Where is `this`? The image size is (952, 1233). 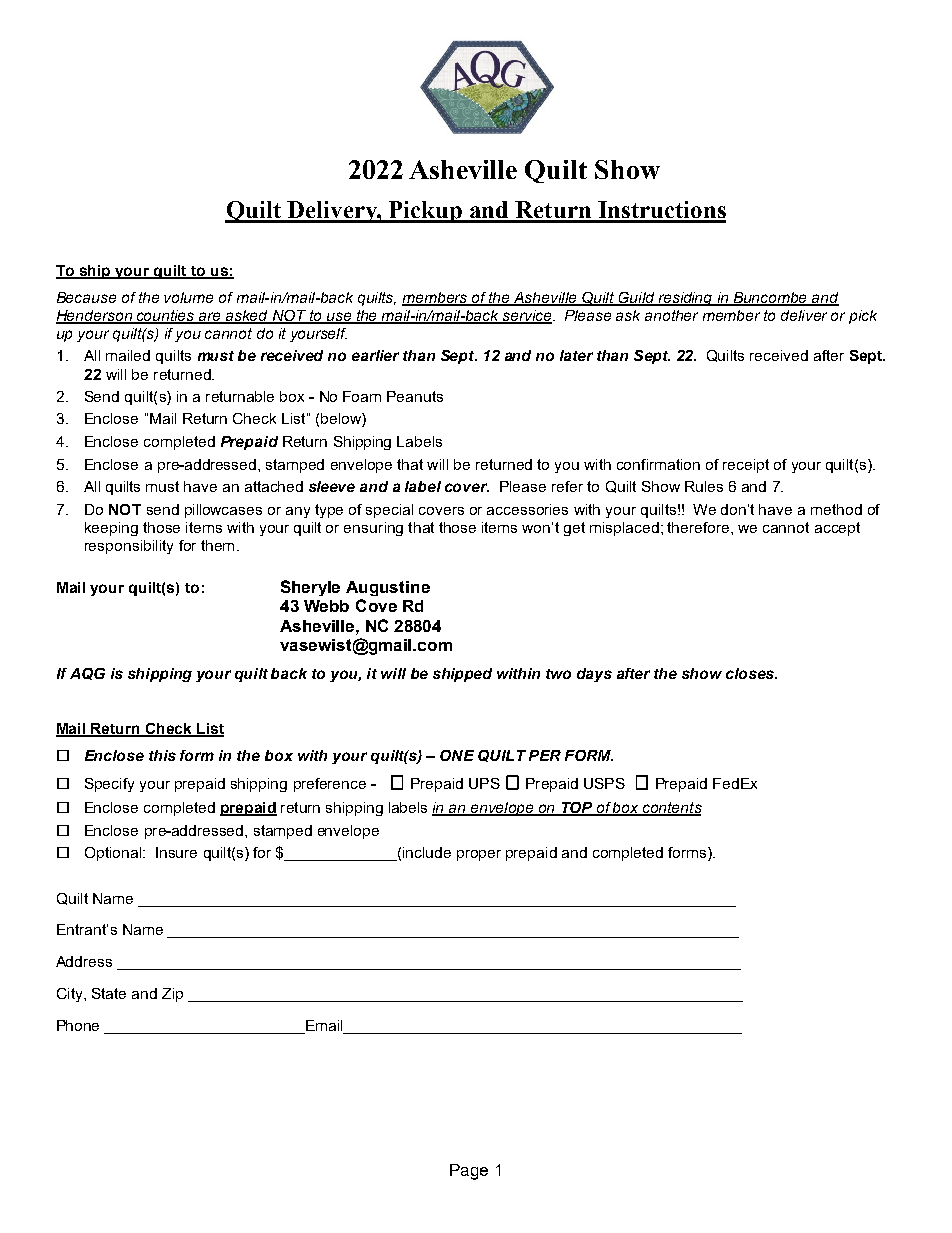 this is located at coordinates (162, 755).
